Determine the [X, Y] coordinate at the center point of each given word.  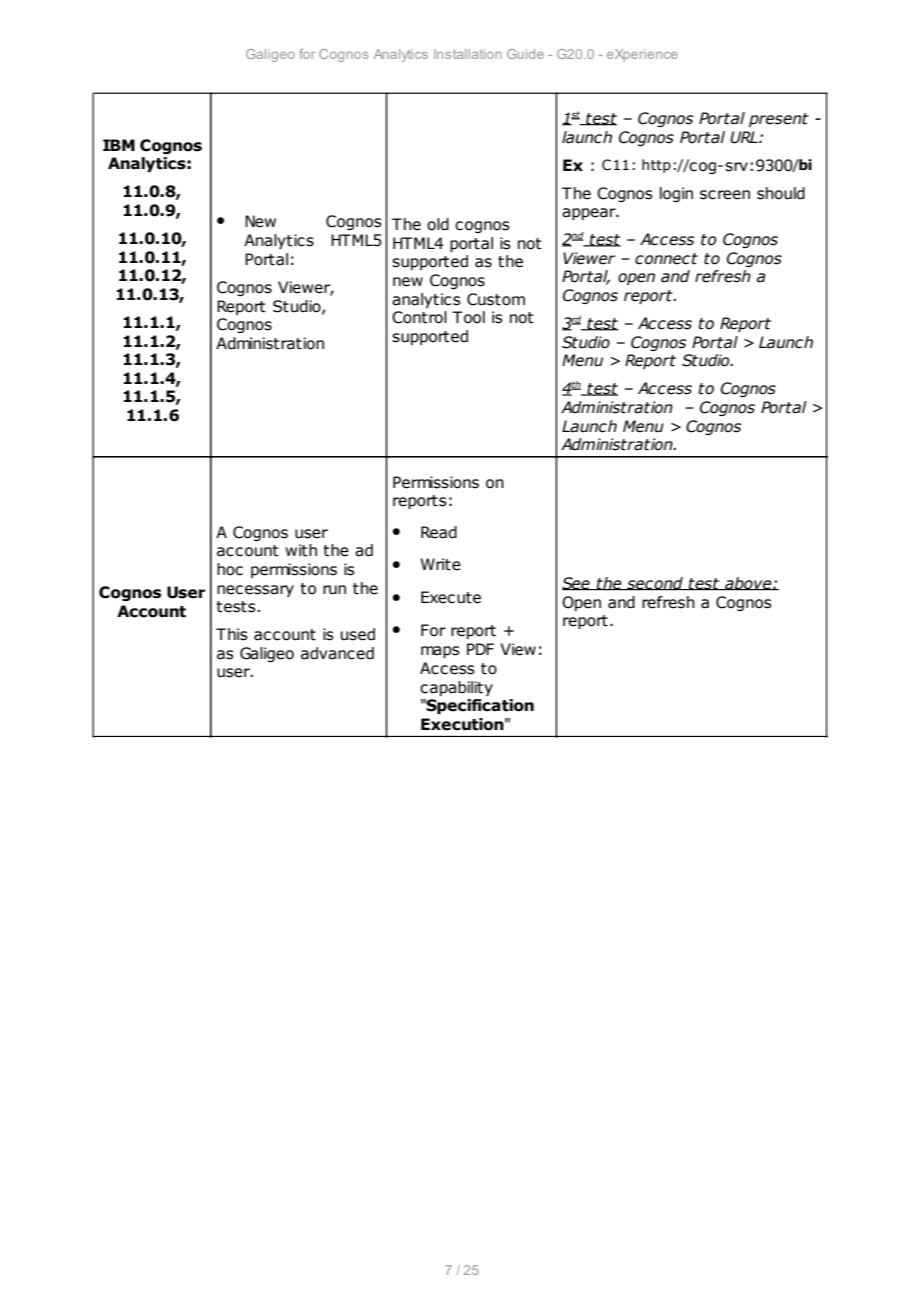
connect [666, 259]
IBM [119, 145]
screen [725, 195]
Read [439, 532]
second [655, 584]
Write [441, 564]
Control [419, 317]
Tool [468, 317]
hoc [230, 569]
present [779, 120]
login [676, 194]
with [301, 550]
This [232, 634]
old [438, 224]
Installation [468, 54]
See [577, 584]
